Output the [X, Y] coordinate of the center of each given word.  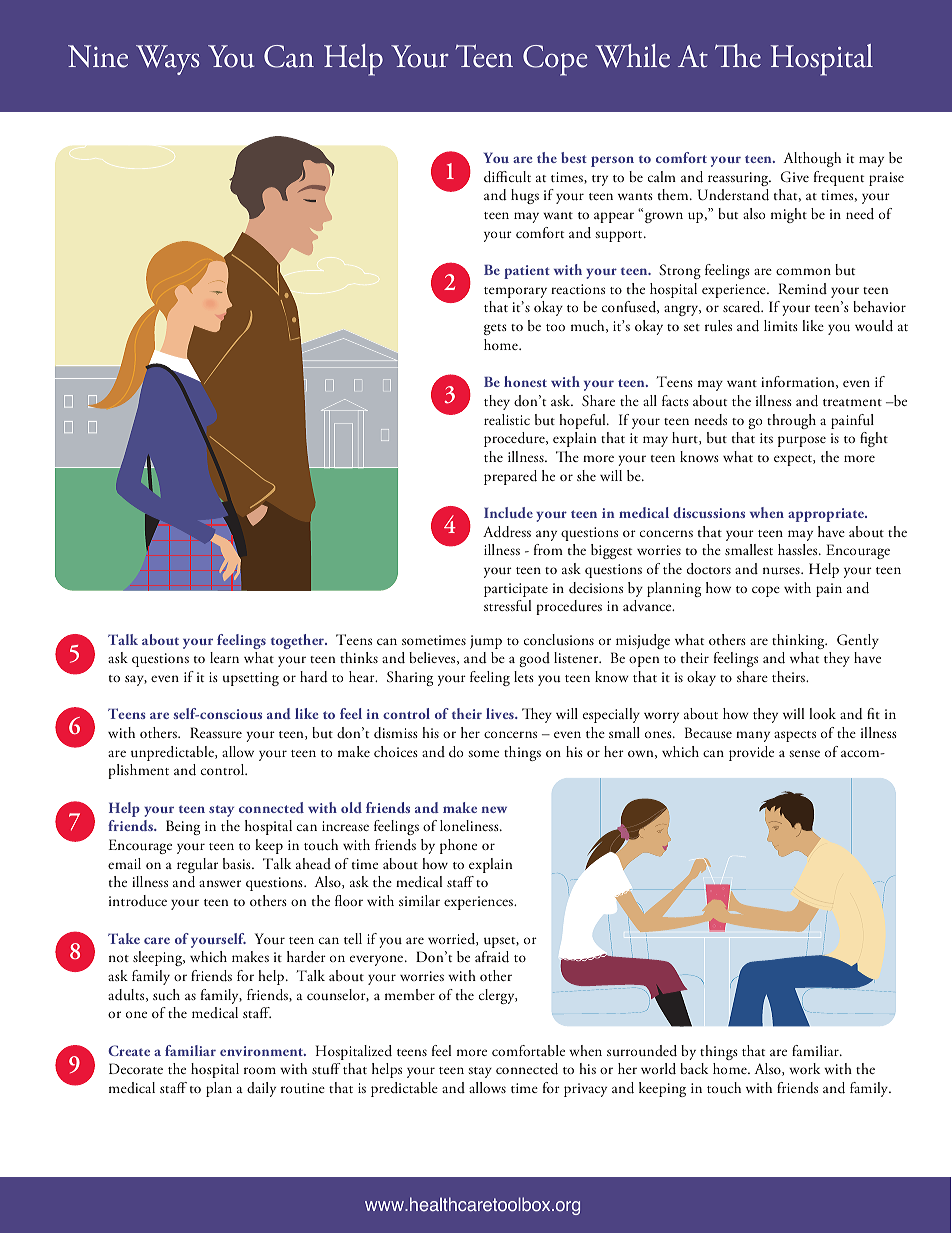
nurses [782, 571]
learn [224, 657]
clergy [498, 996]
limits [781, 325]
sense [804, 753]
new [494, 809]
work [804, 1068]
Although [812, 159]
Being [183, 827]
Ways [168, 60]
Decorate [136, 1068]
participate [516, 590]
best [574, 157]
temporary [515, 292]
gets [495, 329]
